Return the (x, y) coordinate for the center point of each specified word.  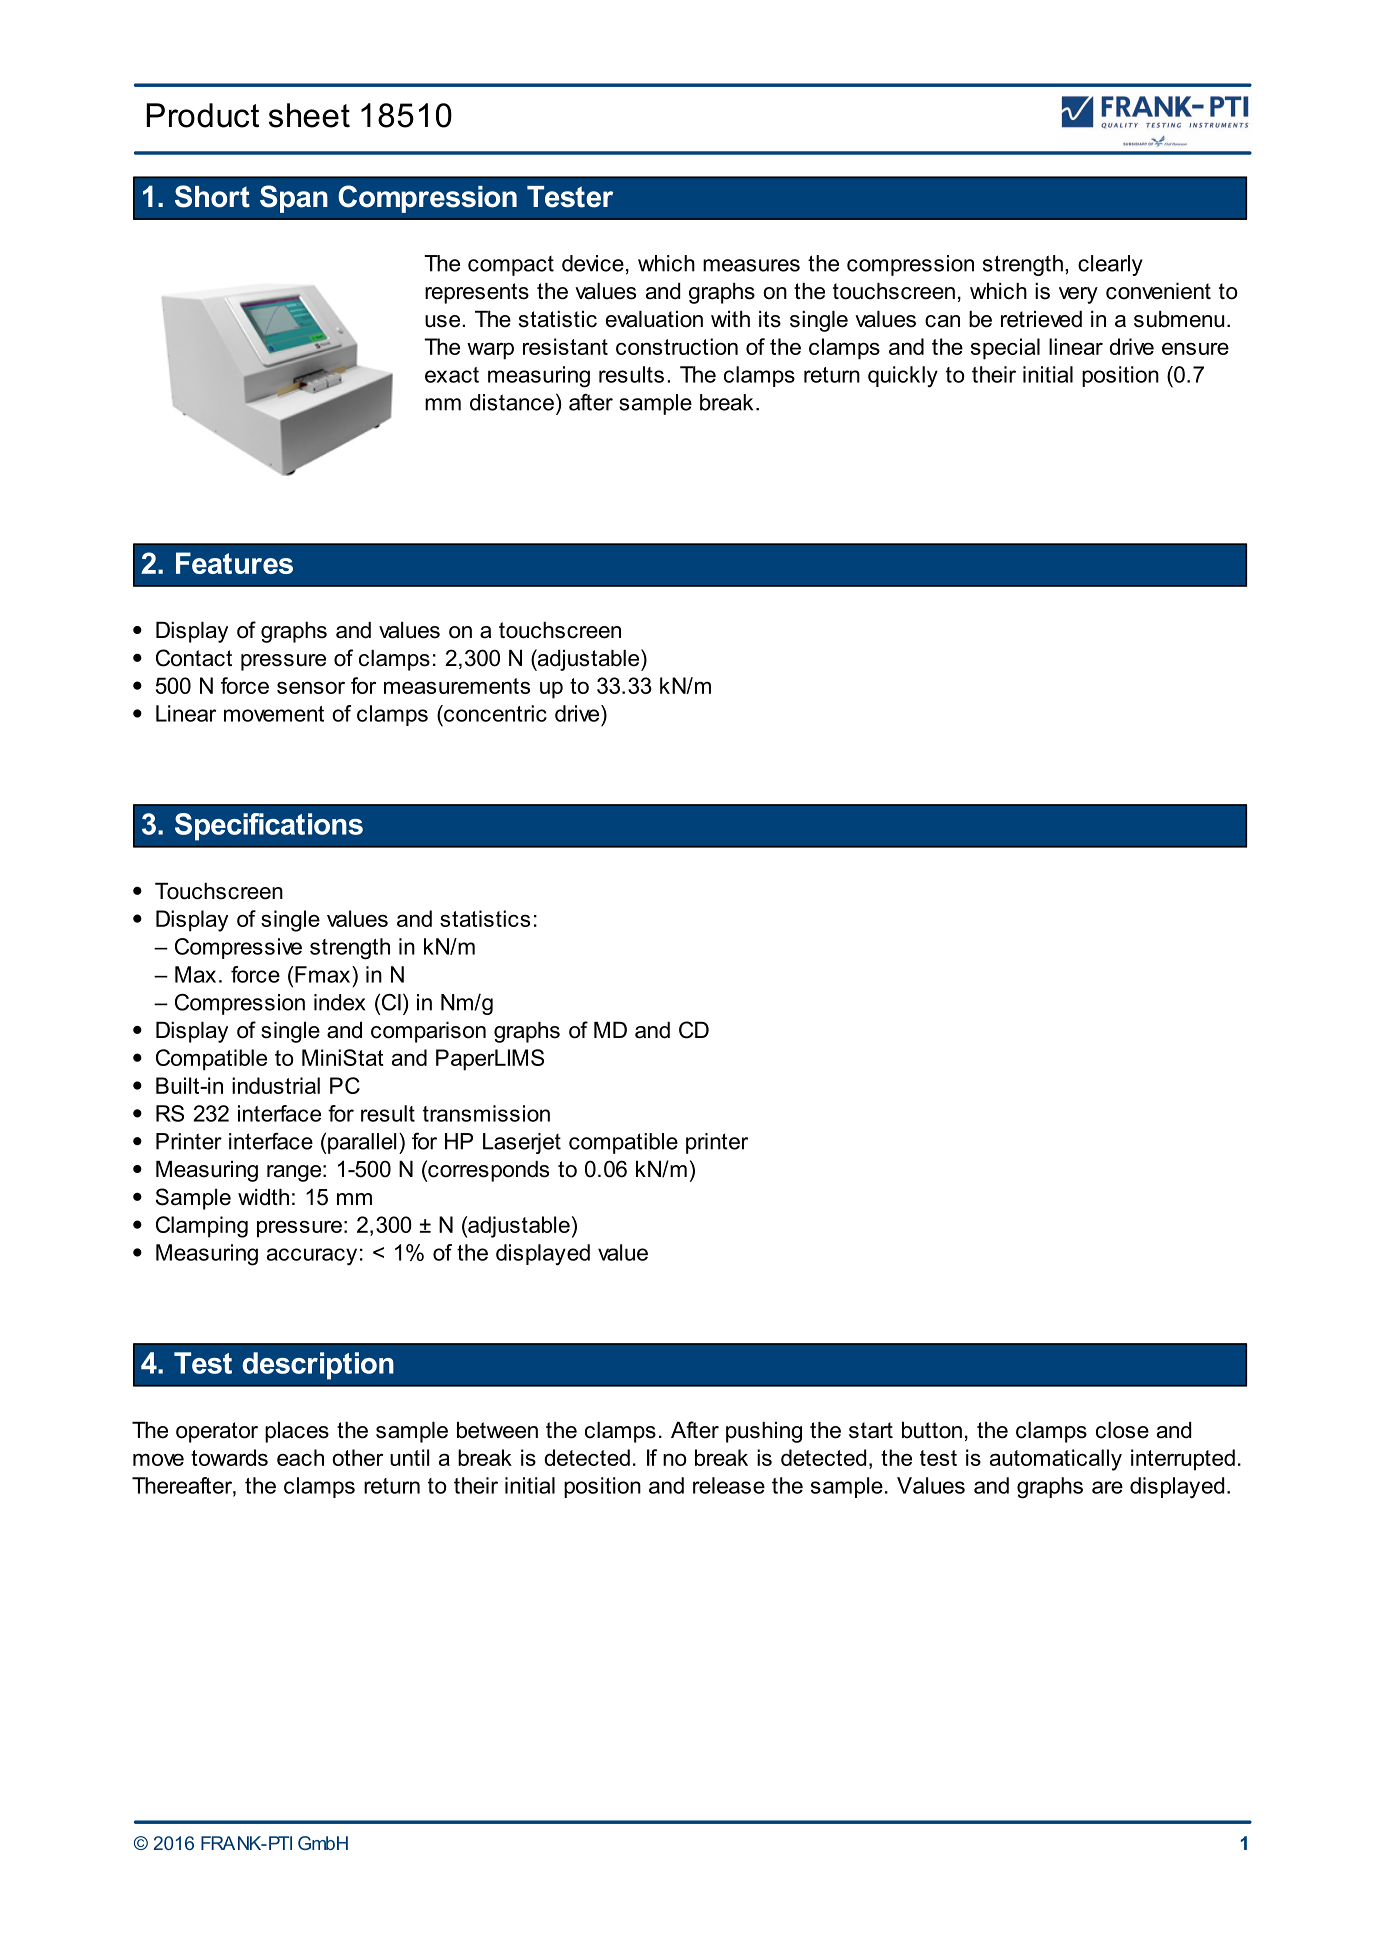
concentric (494, 713)
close (1122, 1430)
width (263, 1197)
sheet (309, 115)
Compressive (238, 948)
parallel (362, 1143)
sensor (311, 687)
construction (677, 346)
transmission (486, 1113)
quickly (903, 377)
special (1005, 349)
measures (751, 265)
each (300, 1457)
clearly (1110, 265)
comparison (428, 1032)
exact (452, 375)
